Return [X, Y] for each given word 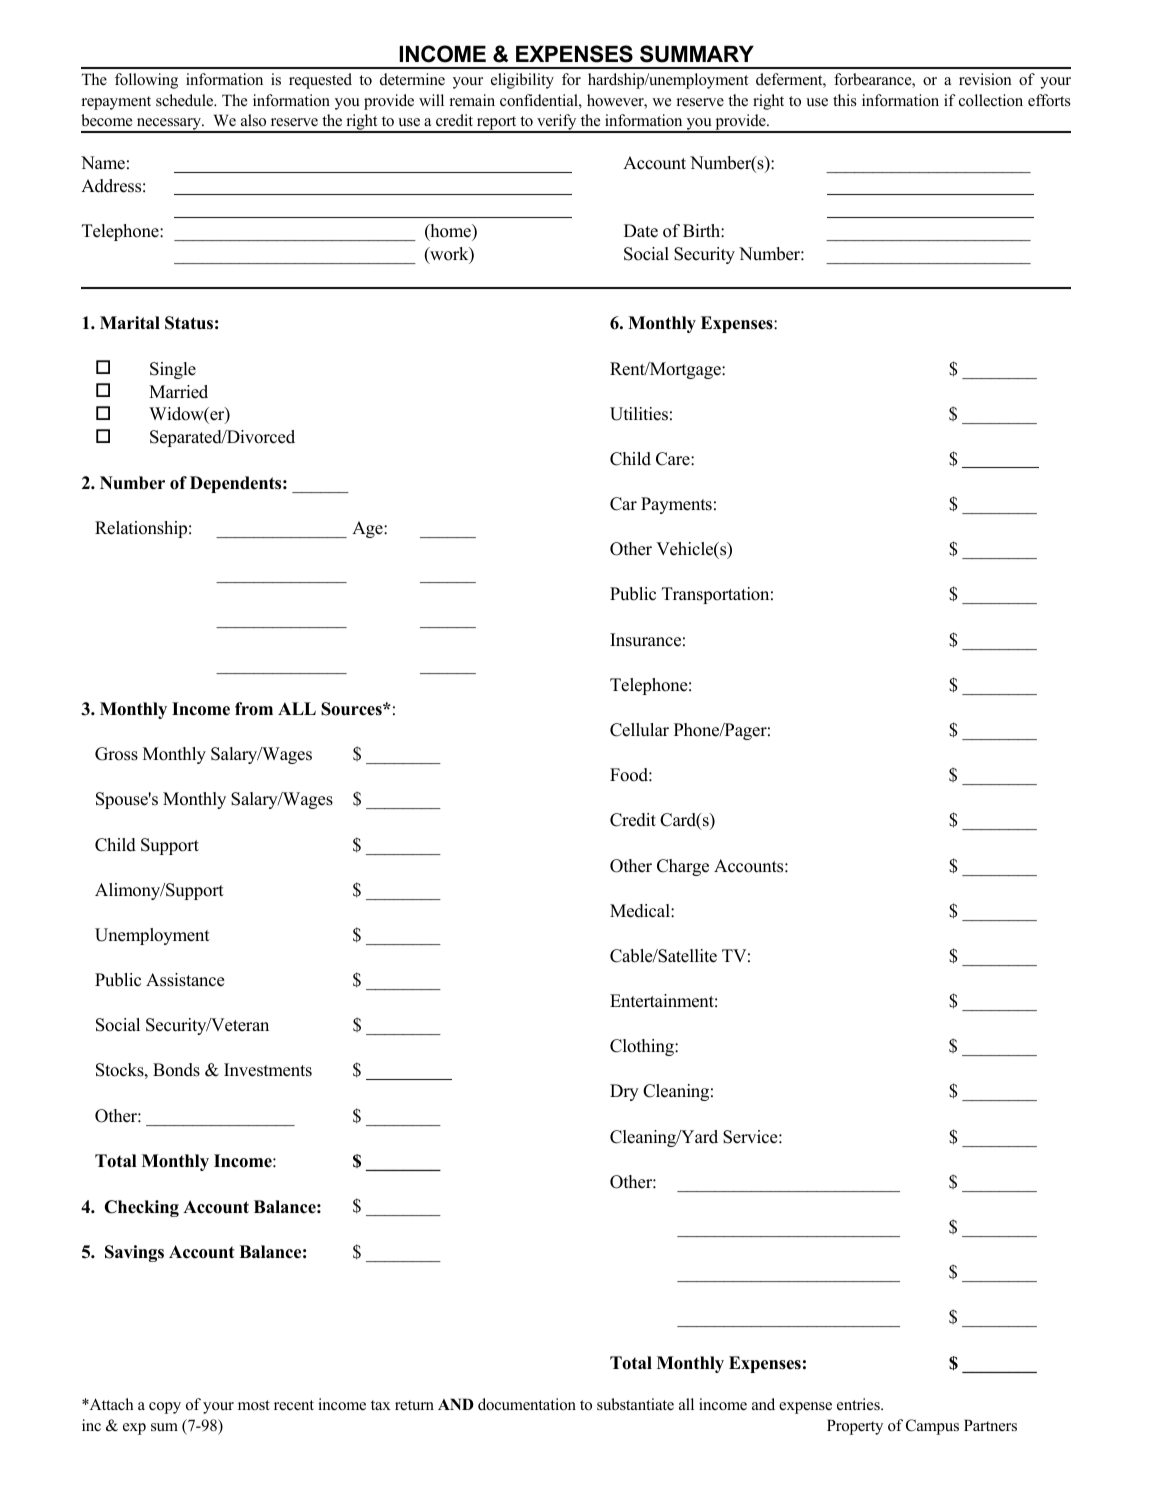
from [254, 709]
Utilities [639, 414]
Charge [683, 867]
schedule [186, 100]
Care [674, 459]
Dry [624, 1092]
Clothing [643, 1047]
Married [178, 392]
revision [985, 79]
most [254, 1405]
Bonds [176, 1070]
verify [557, 123]
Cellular [639, 730]
